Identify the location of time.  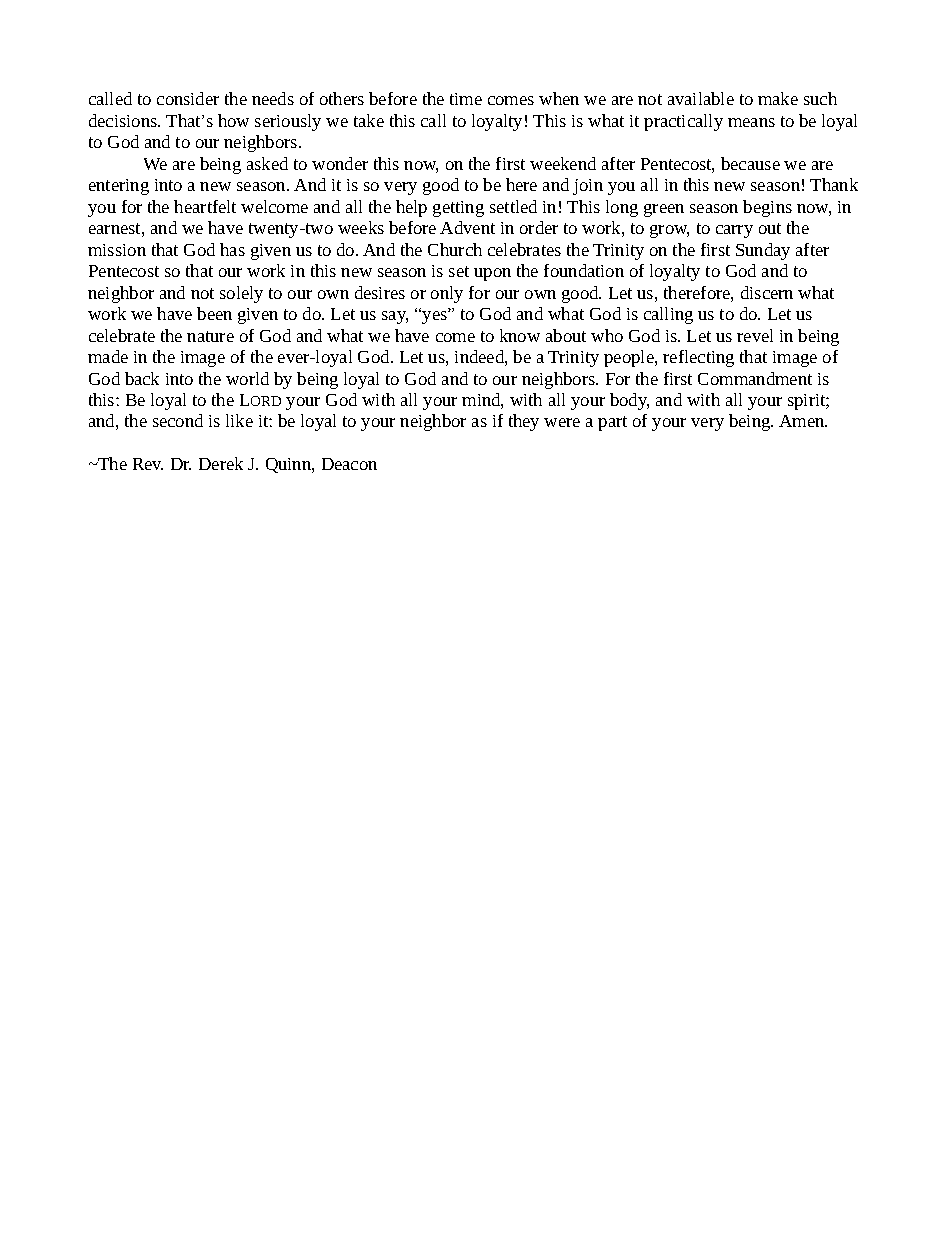
(466, 99).
